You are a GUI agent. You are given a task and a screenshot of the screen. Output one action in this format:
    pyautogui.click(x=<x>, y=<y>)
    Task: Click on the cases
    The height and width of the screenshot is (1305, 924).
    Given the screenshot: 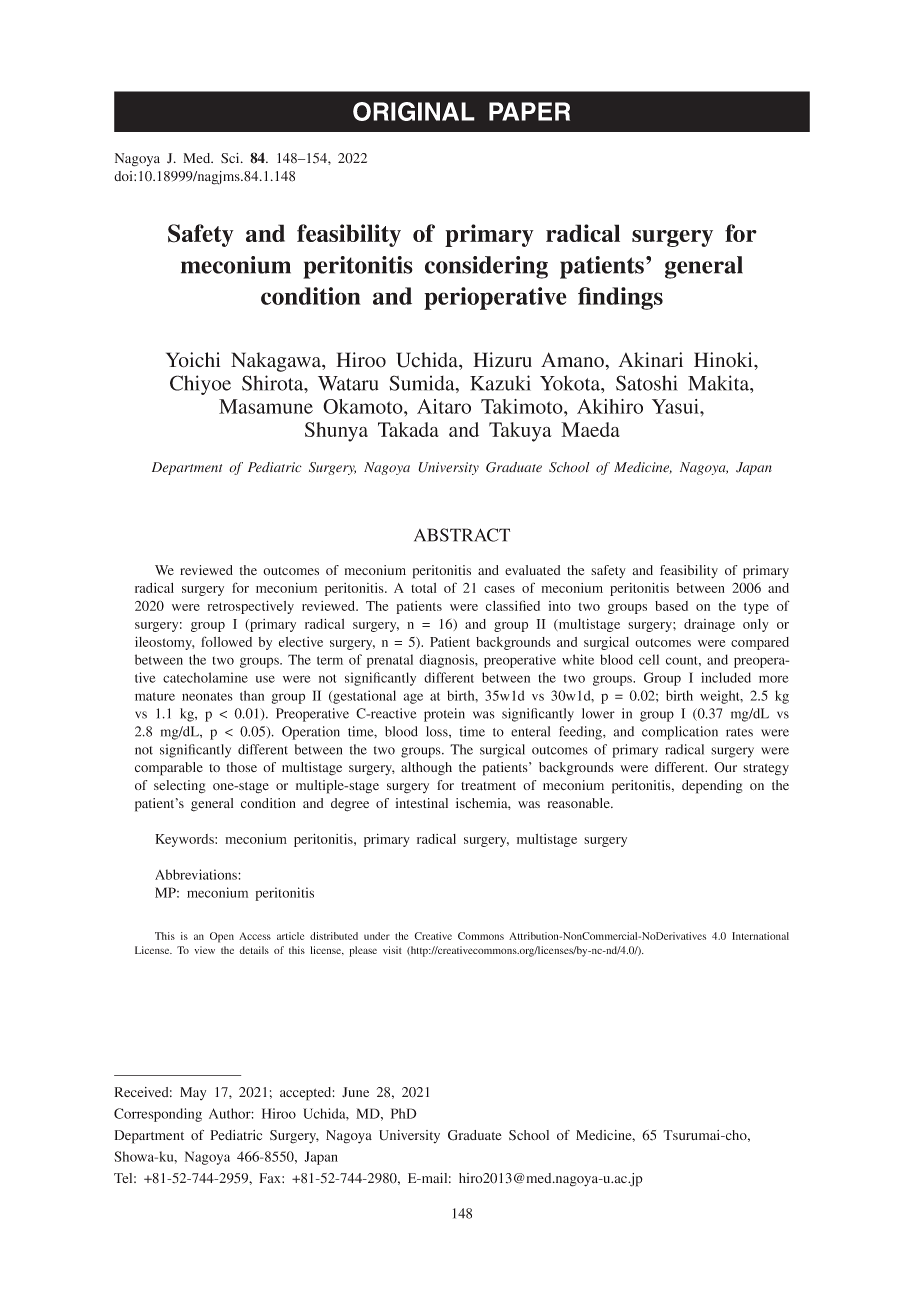 What is the action you would take?
    pyautogui.click(x=499, y=589)
